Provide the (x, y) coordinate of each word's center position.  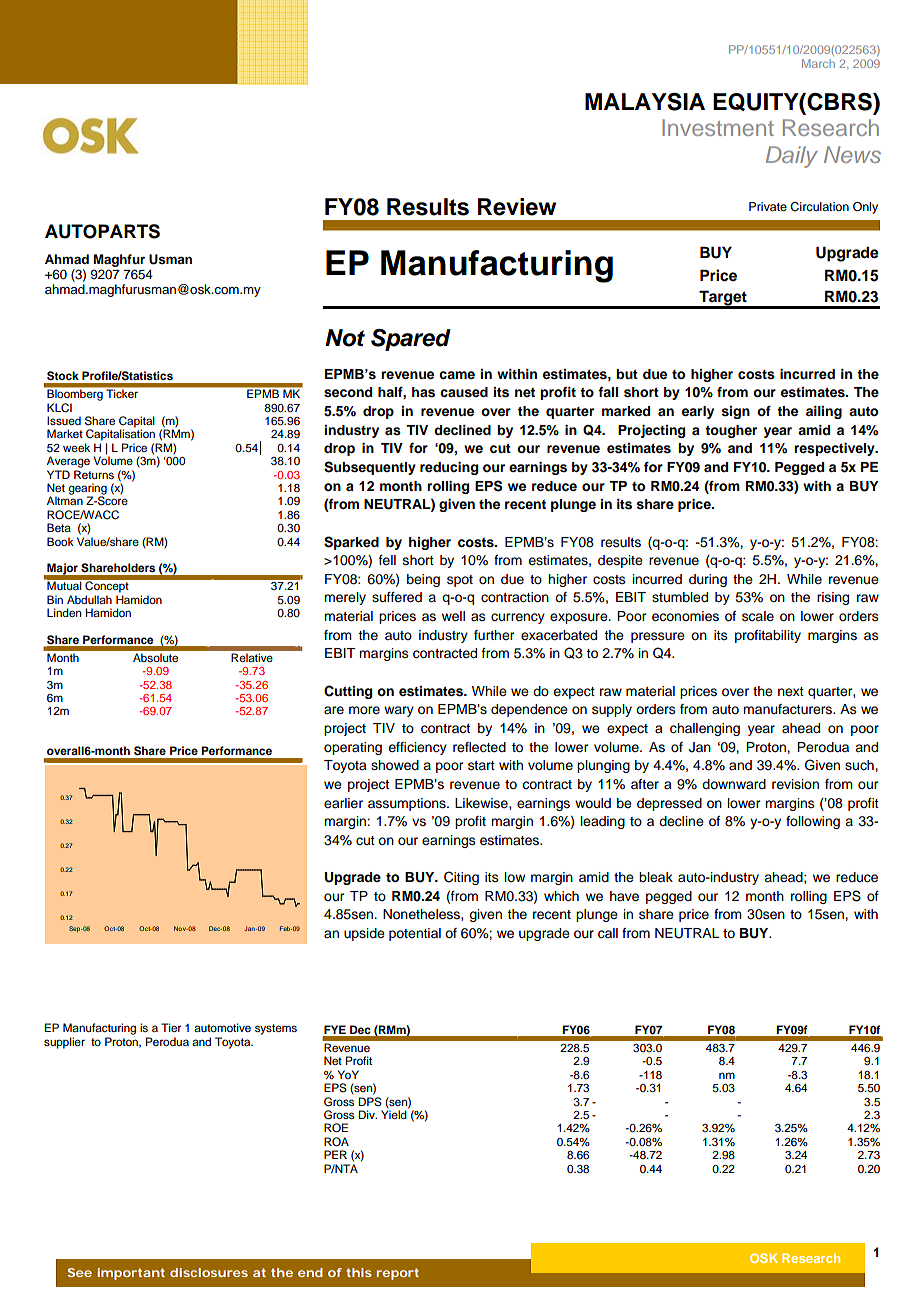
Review (517, 207)
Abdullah (89, 599)
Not (345, 338)
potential (415, 934)
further (494, 635)
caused (464, 392)
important (131, 1274)
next (791, 691)
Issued (64, 420)
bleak (656, 877)
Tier (171, 1027)
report (397, 1274)
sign (736, 412)
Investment (718, 127)
